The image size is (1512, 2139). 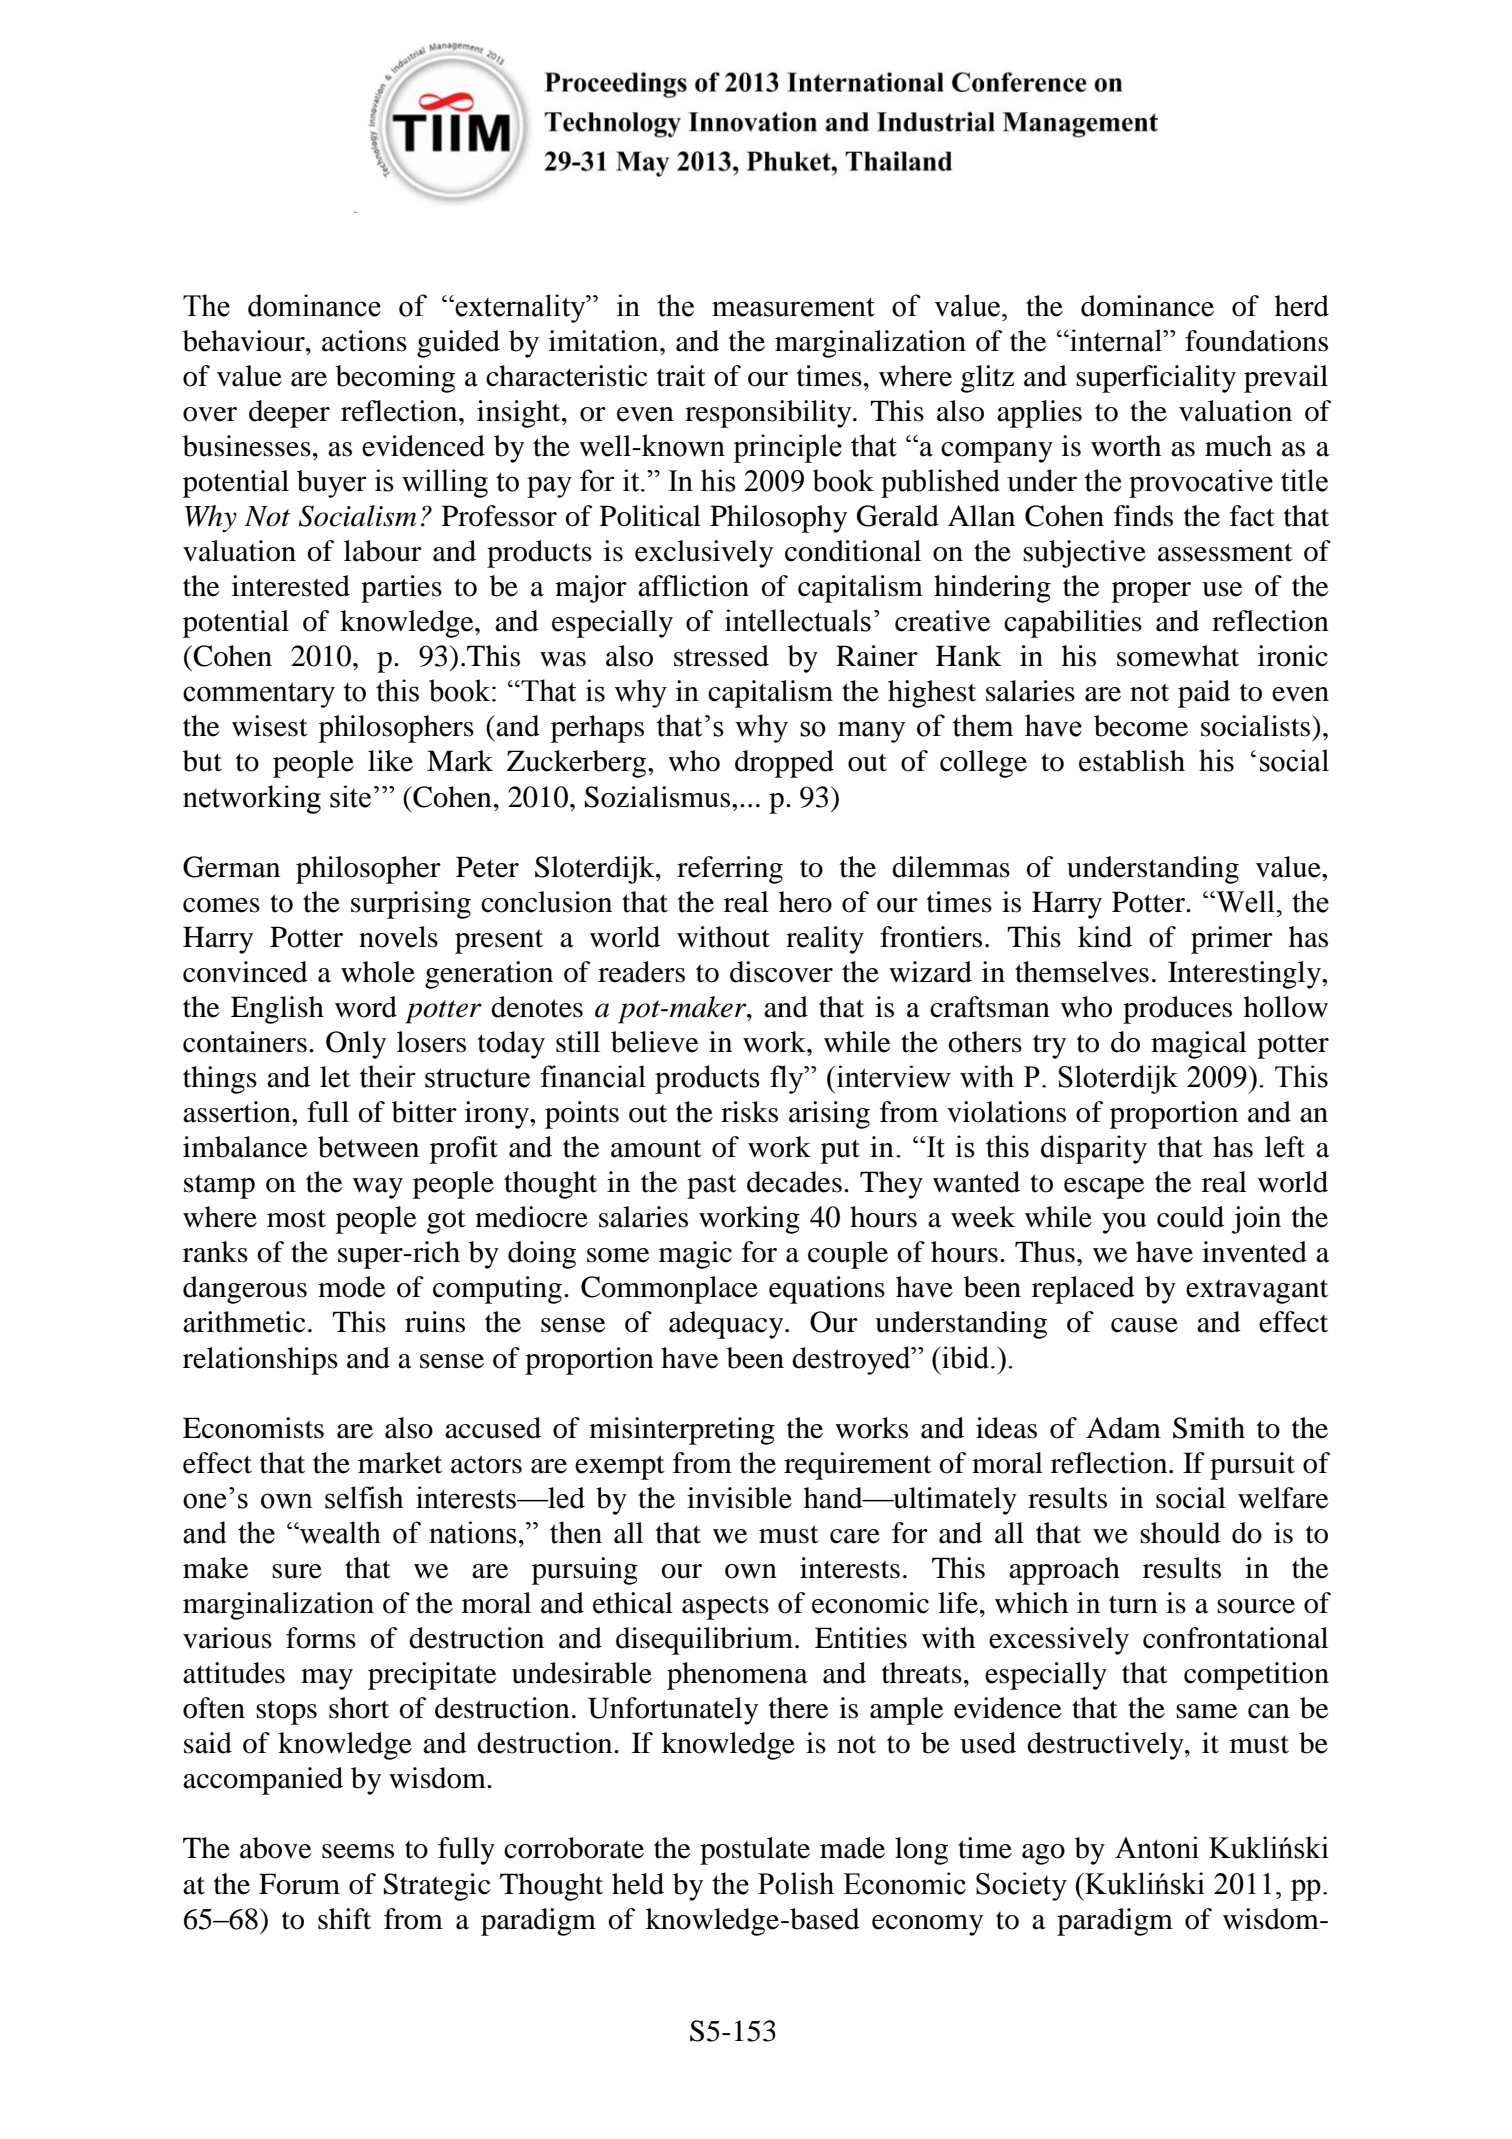 What do you see at coordinates (1094, 1149) in the document?
I see `disparity` at bounding box center [1094, 1149].
